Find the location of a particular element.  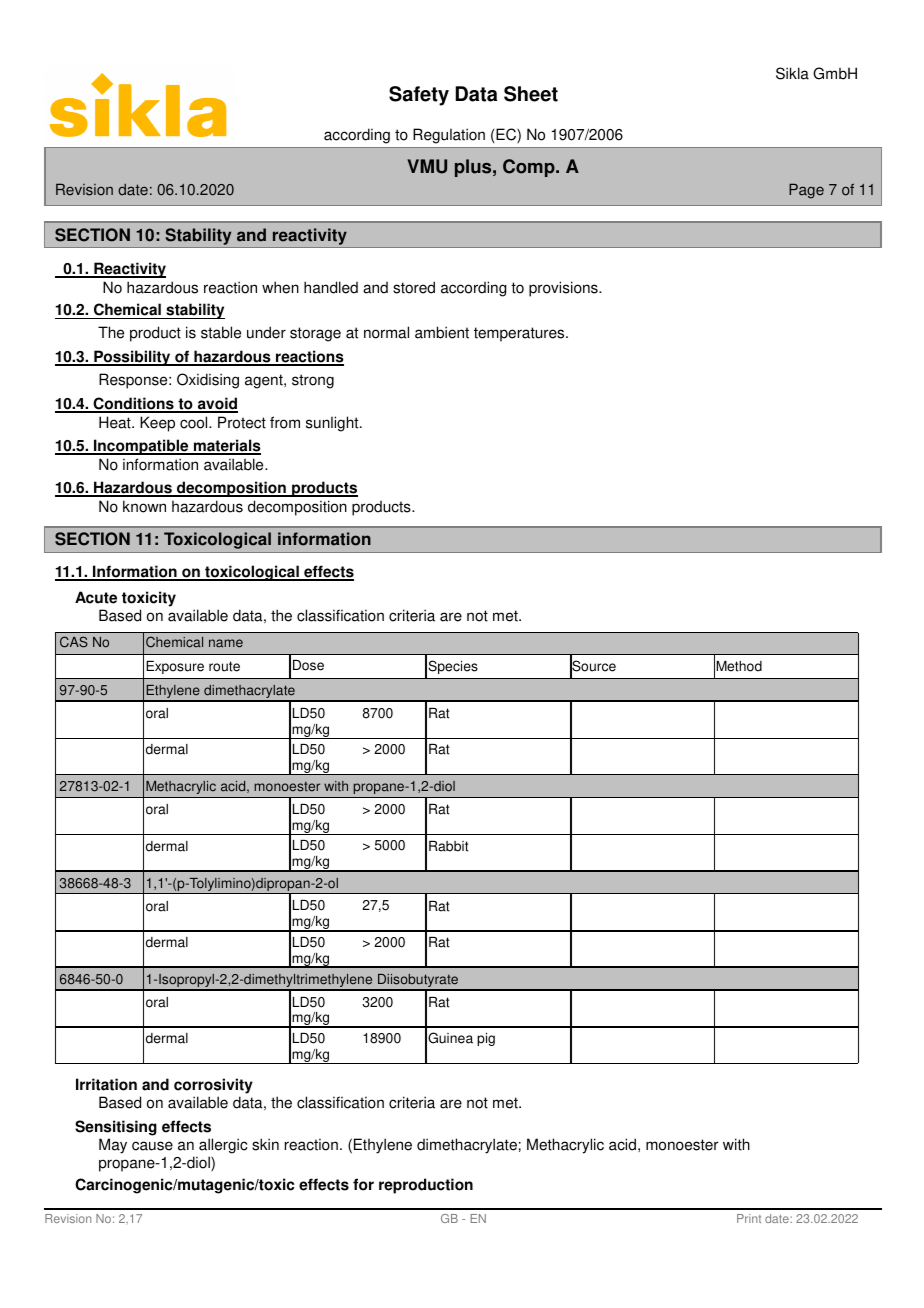

Dose is located at coordinates (308, 665).
